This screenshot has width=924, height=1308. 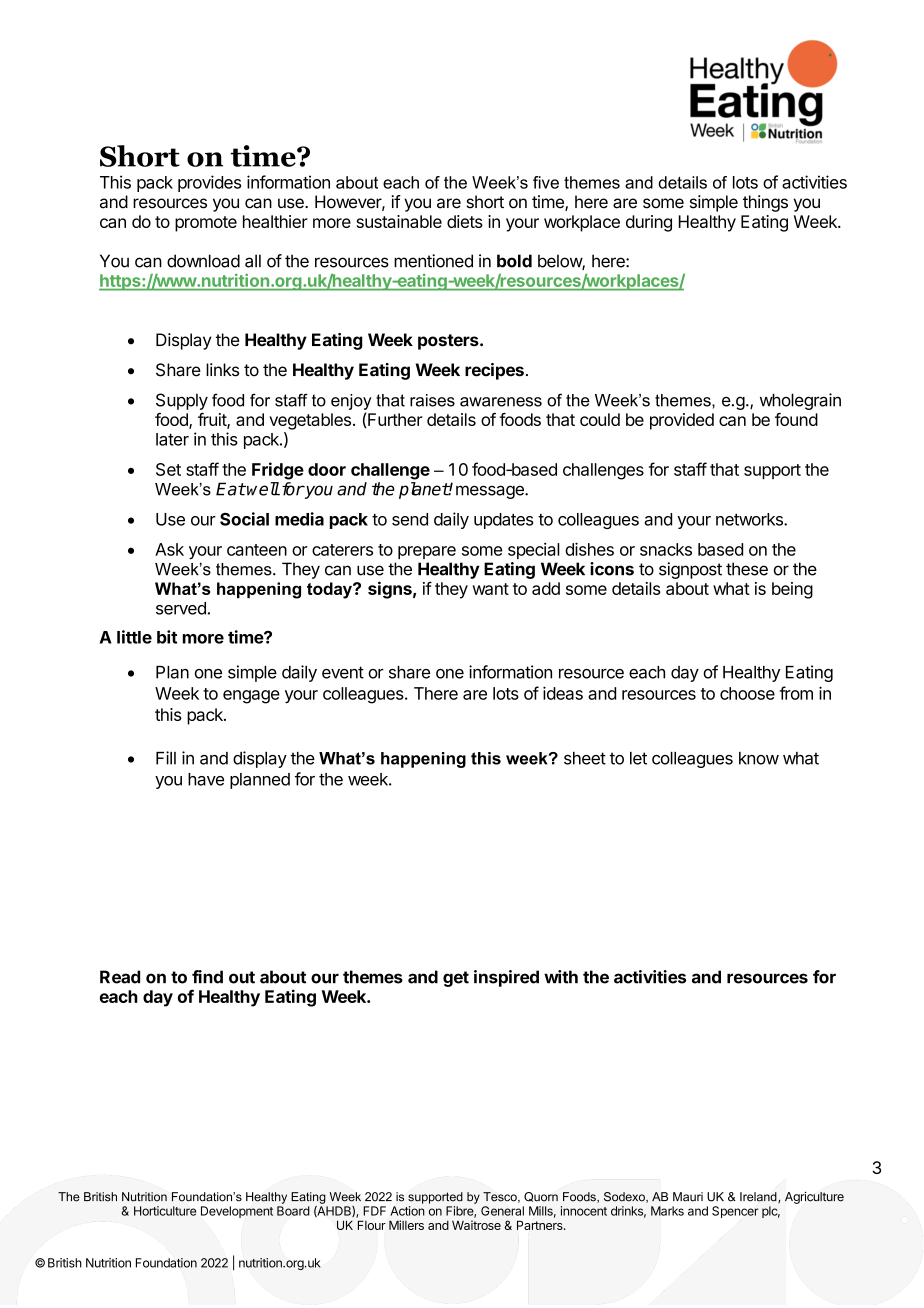 I want to click on Development, so click(x=237, y=1212).
